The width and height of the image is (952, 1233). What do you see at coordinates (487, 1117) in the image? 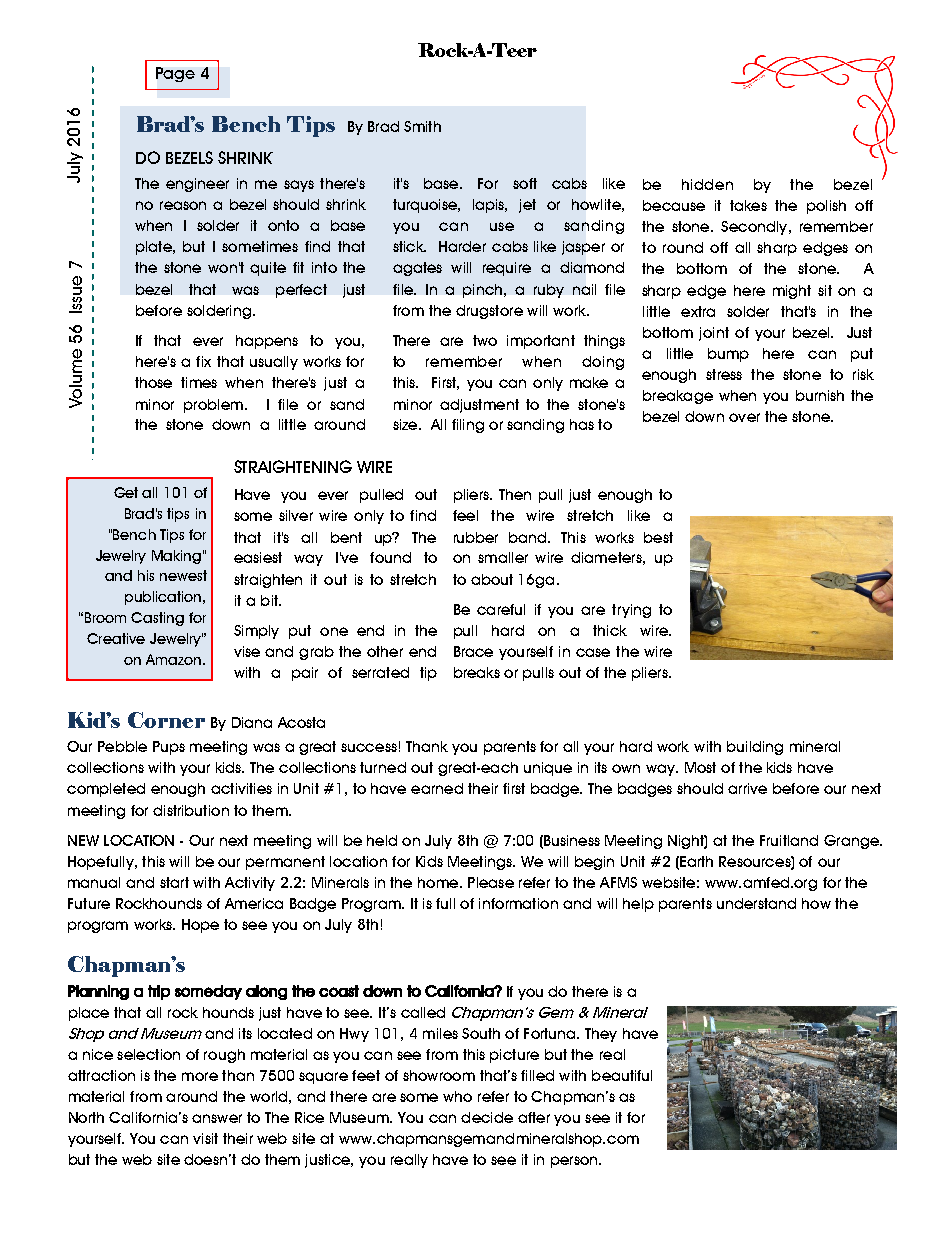
I see `decide` at bounding box center [487, 1117].
